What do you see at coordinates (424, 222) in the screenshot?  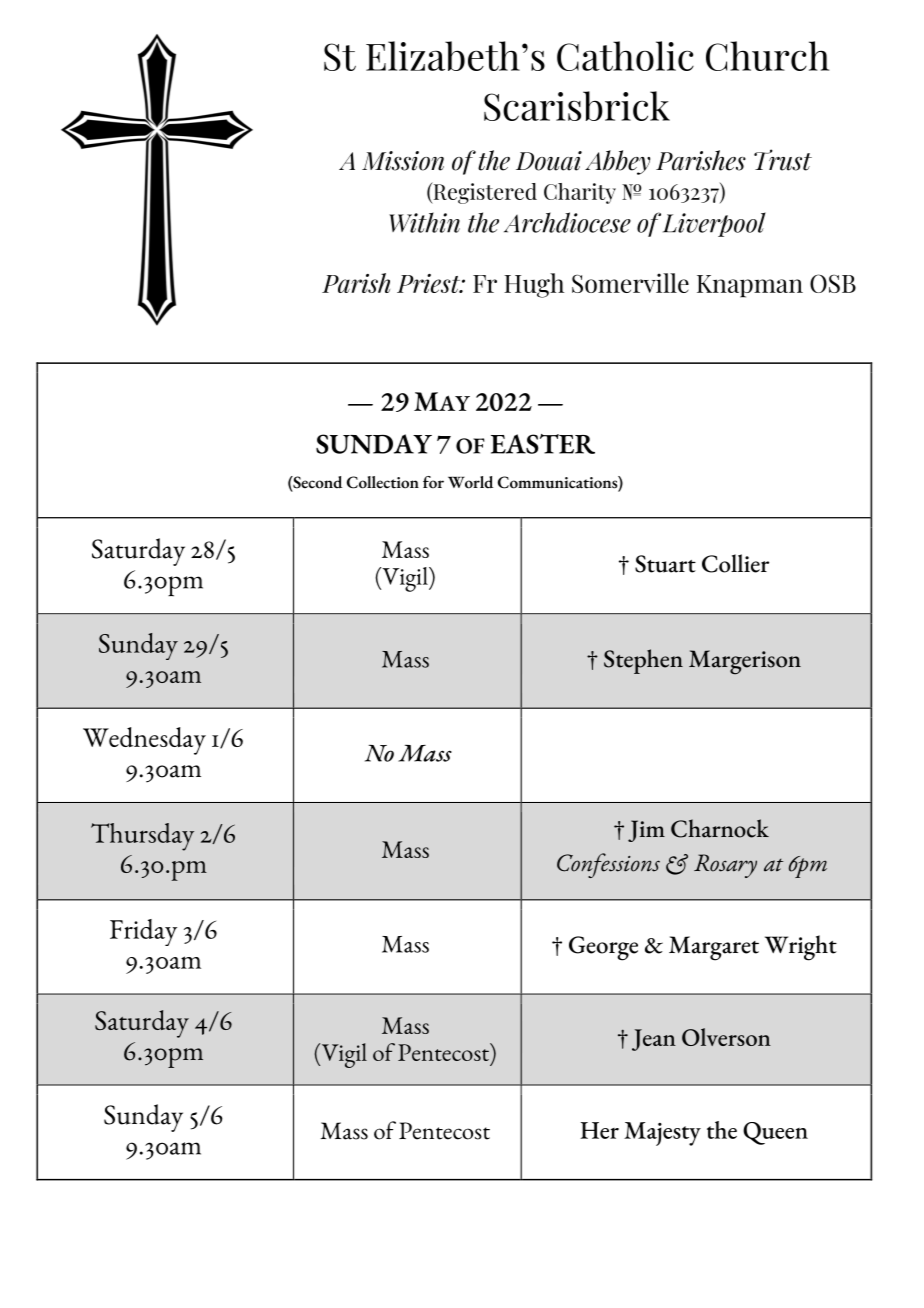 I see `Within` at bounding box center [424, 222].
